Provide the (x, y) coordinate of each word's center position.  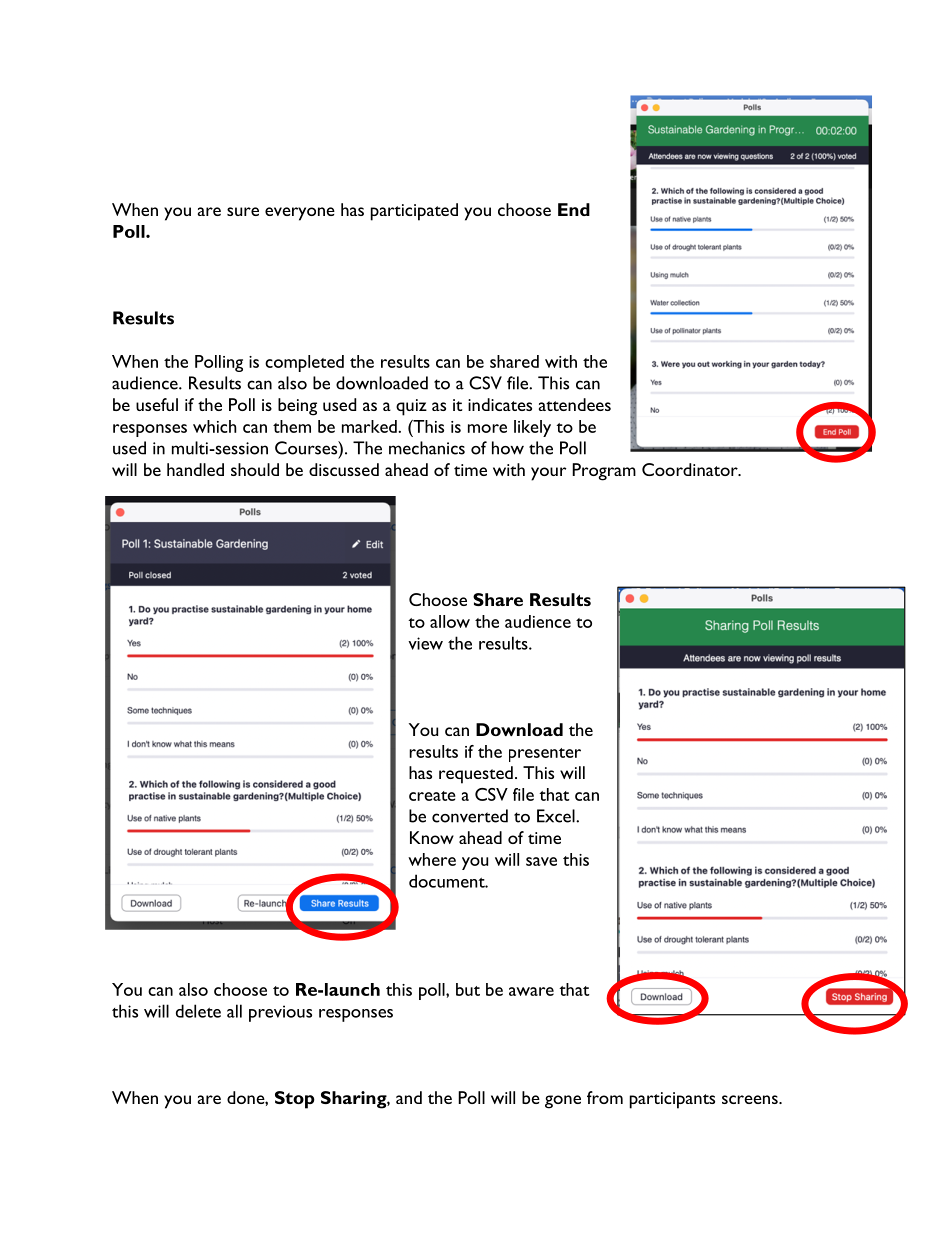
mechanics (427, 448)
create (432, 796)
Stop (295, 1100)
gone (563, 1102)
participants (672, 1100)
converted (470, 816)
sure (243, 211)
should (255, 469)
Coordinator (691, 469)
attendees (575, 404)
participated (414, 212)
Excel (557, 816)
